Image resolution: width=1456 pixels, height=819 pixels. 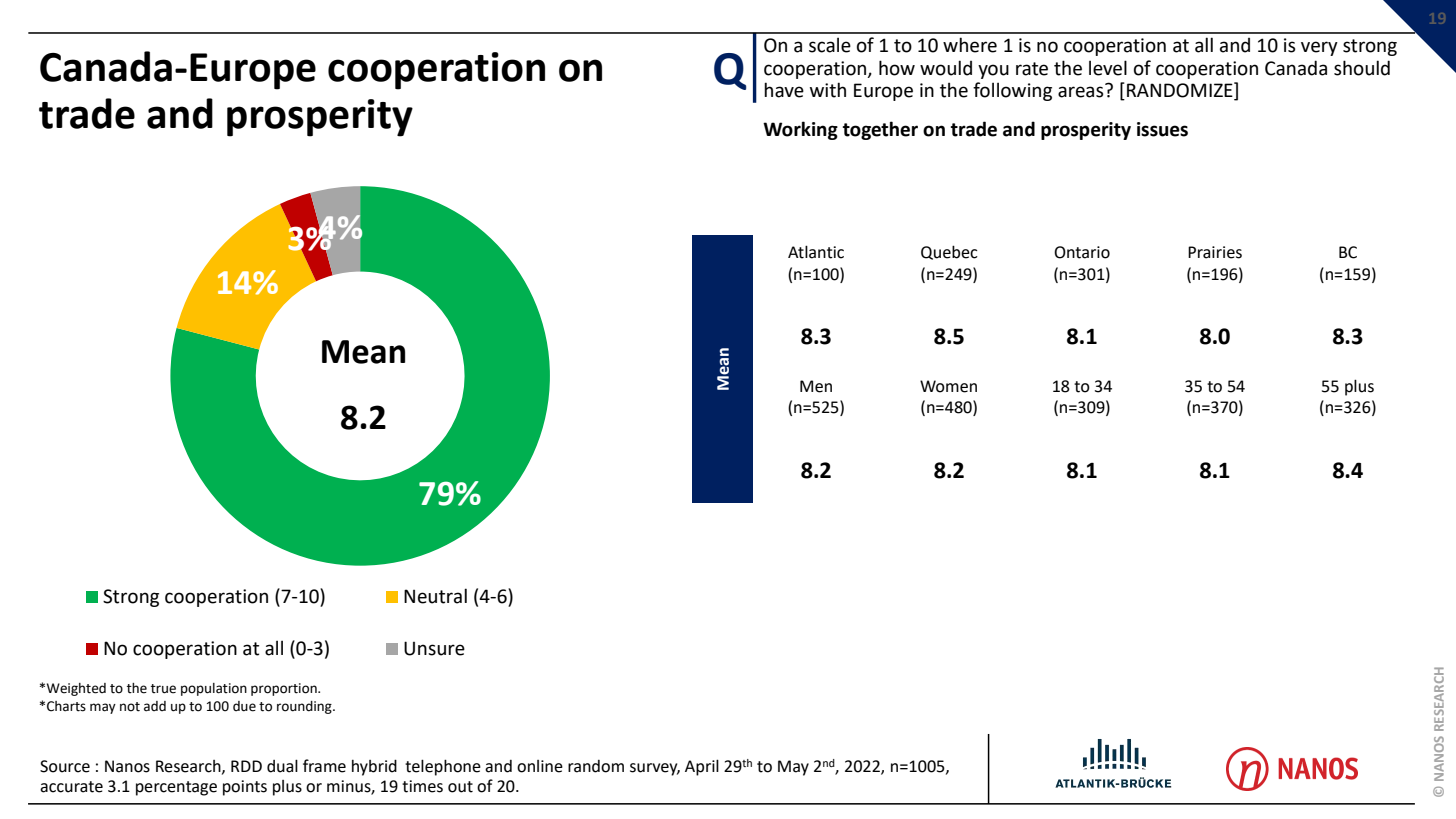 I want to click on RDD, so click(x=246, y=766).
